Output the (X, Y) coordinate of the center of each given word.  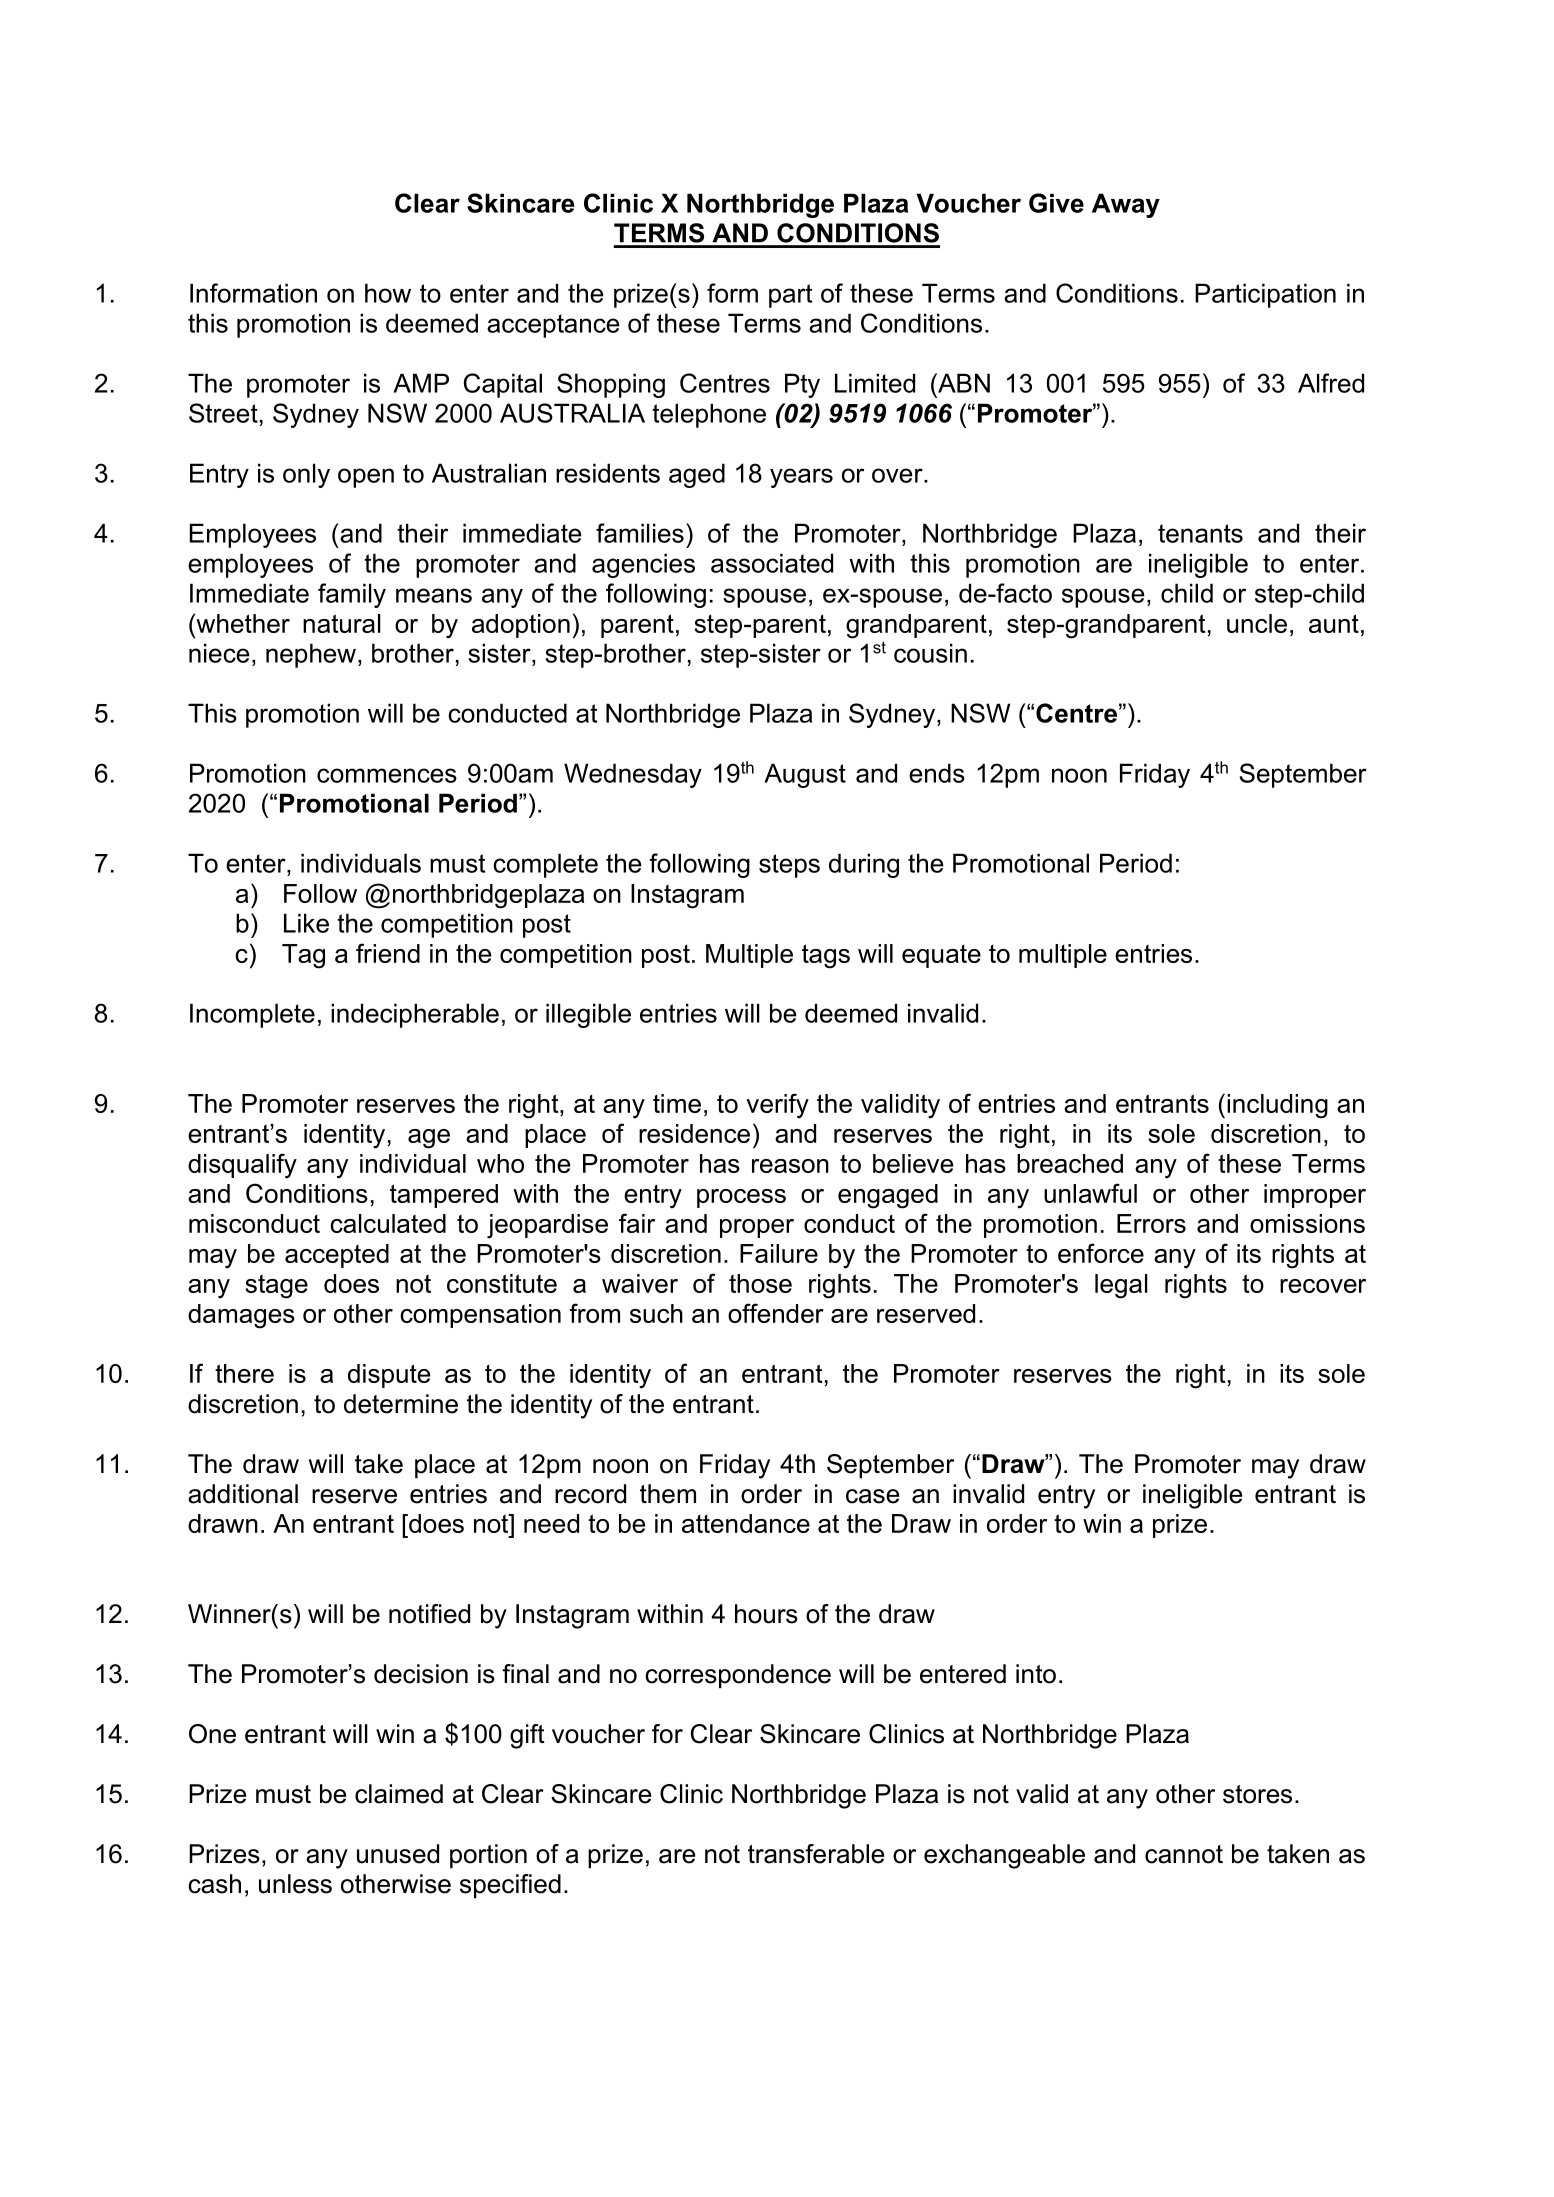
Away (1126, 205)
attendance (746, 1523)
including (1277, 1106)
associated (772, 563)
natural (342, 623)
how (388, 293)
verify (777, 1106)
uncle (1257, 623)
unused (398, 1854)
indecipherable (415, 1015)
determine (401, 1404)
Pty (802, 385)
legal (1121, 1286)
